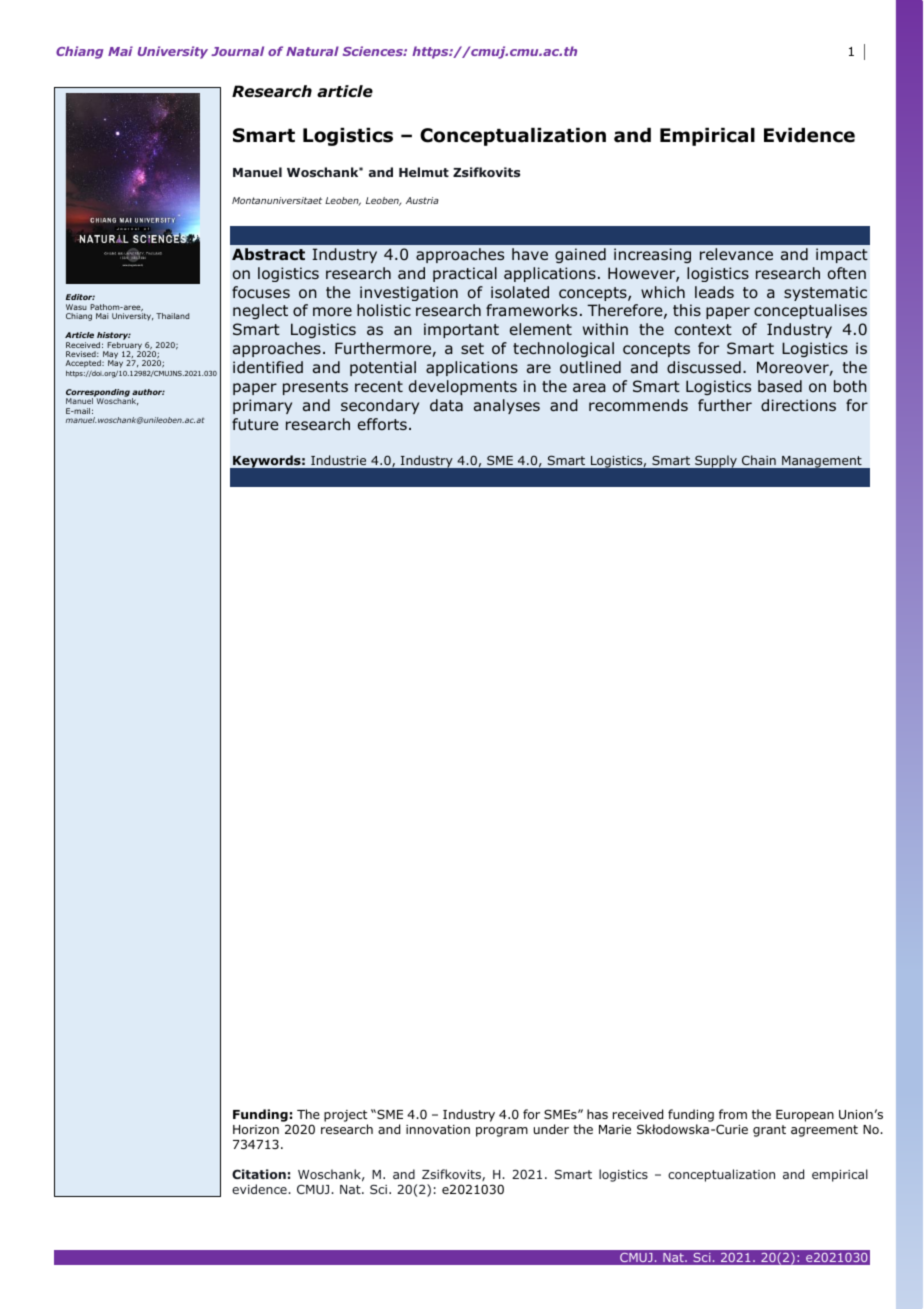  Describe the element at coordinates (736, 254) in the image. I see `relevance` at that location.
